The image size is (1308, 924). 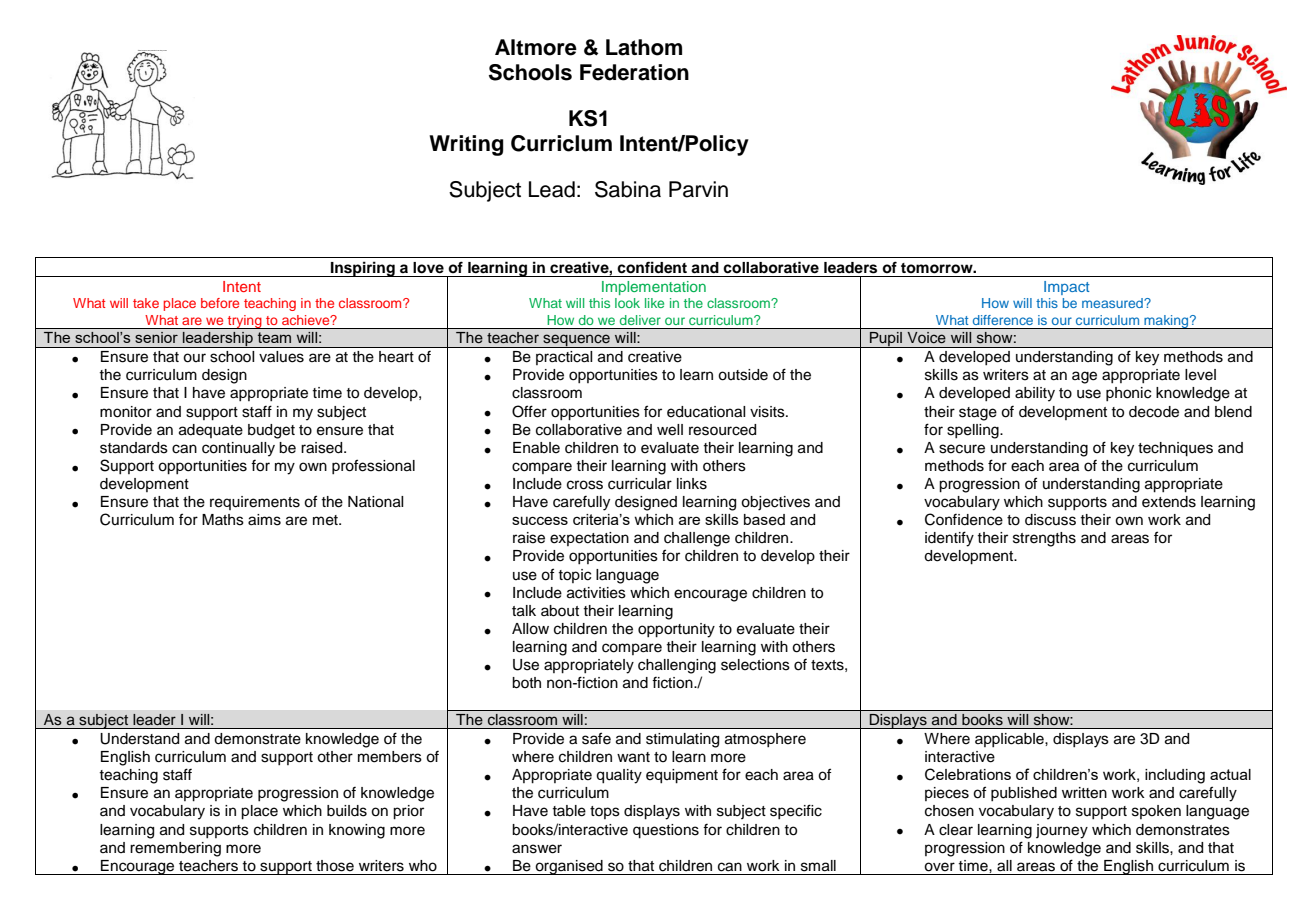 I want to click on techniques, so click(x=1175, y=449).
